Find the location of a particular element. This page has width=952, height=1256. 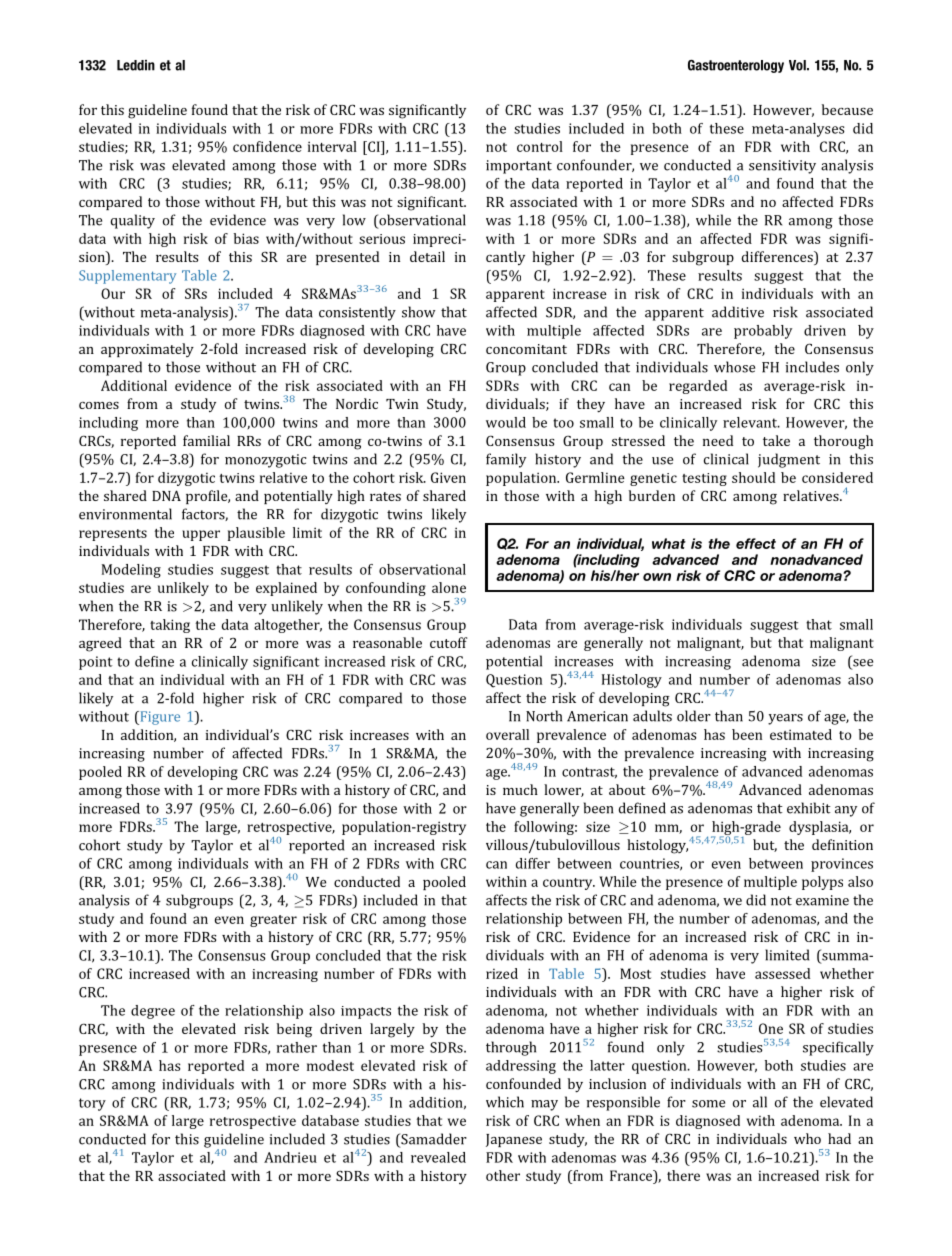

greater is located at coordinates (273, 921).
